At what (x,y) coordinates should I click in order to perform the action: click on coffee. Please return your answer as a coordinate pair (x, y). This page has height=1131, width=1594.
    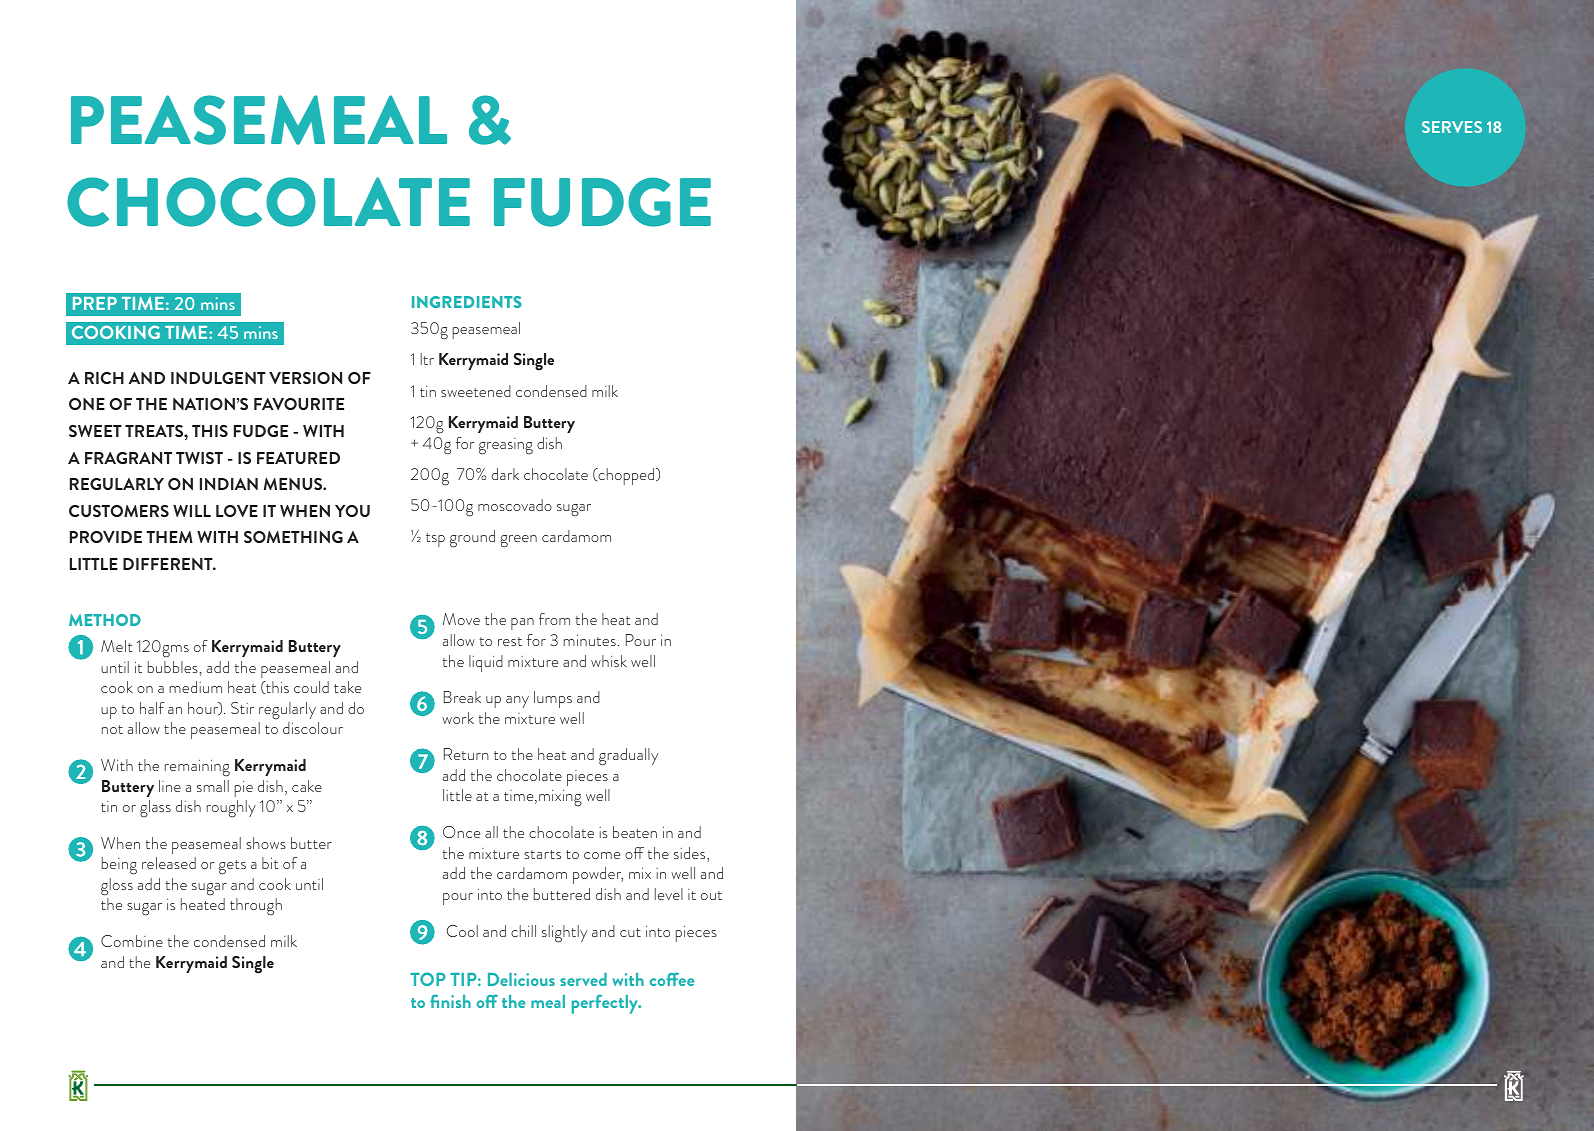
    Looking at the image, I should click on (672, 979).
